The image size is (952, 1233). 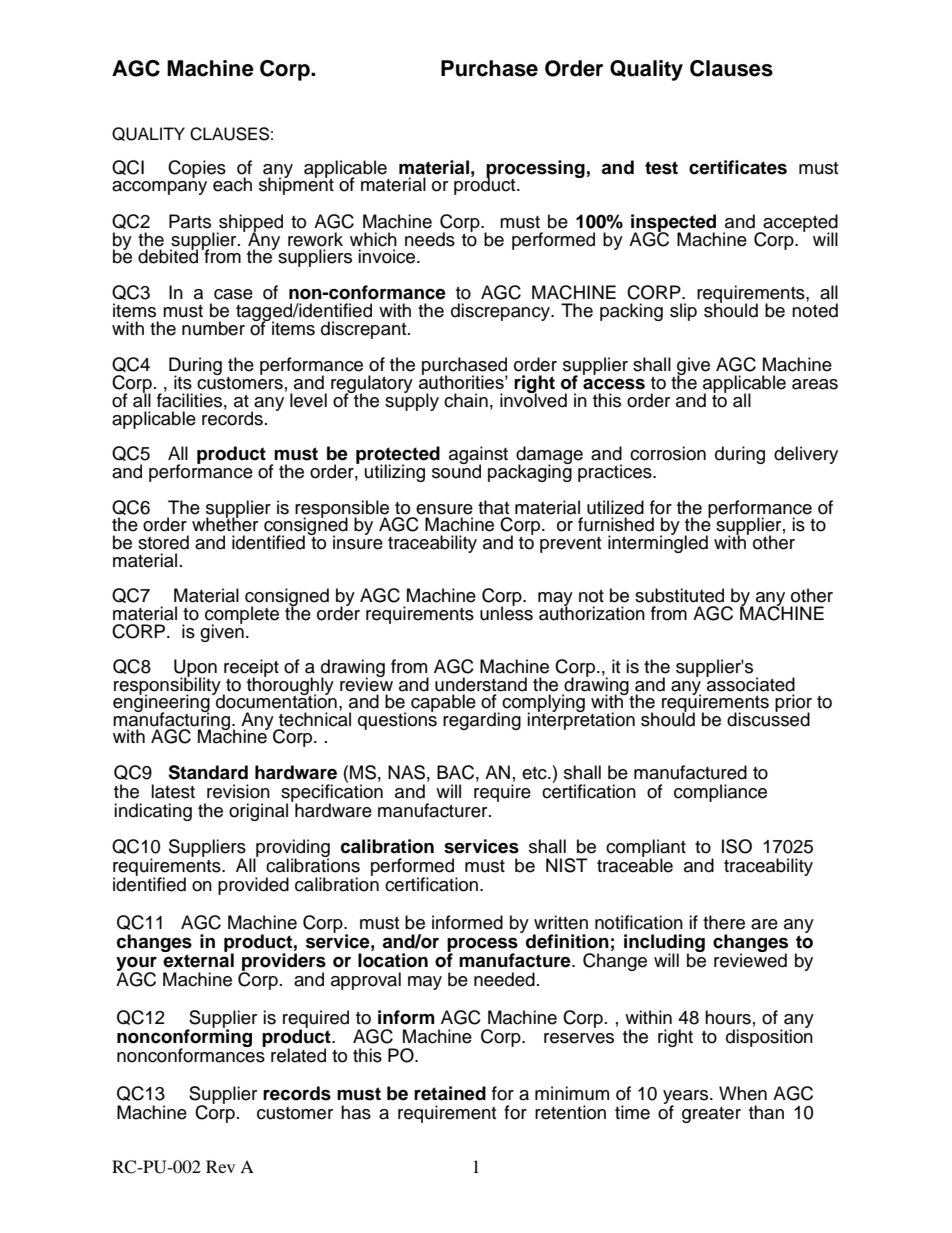 I want to click on etc, so click(x=535, y=773).
